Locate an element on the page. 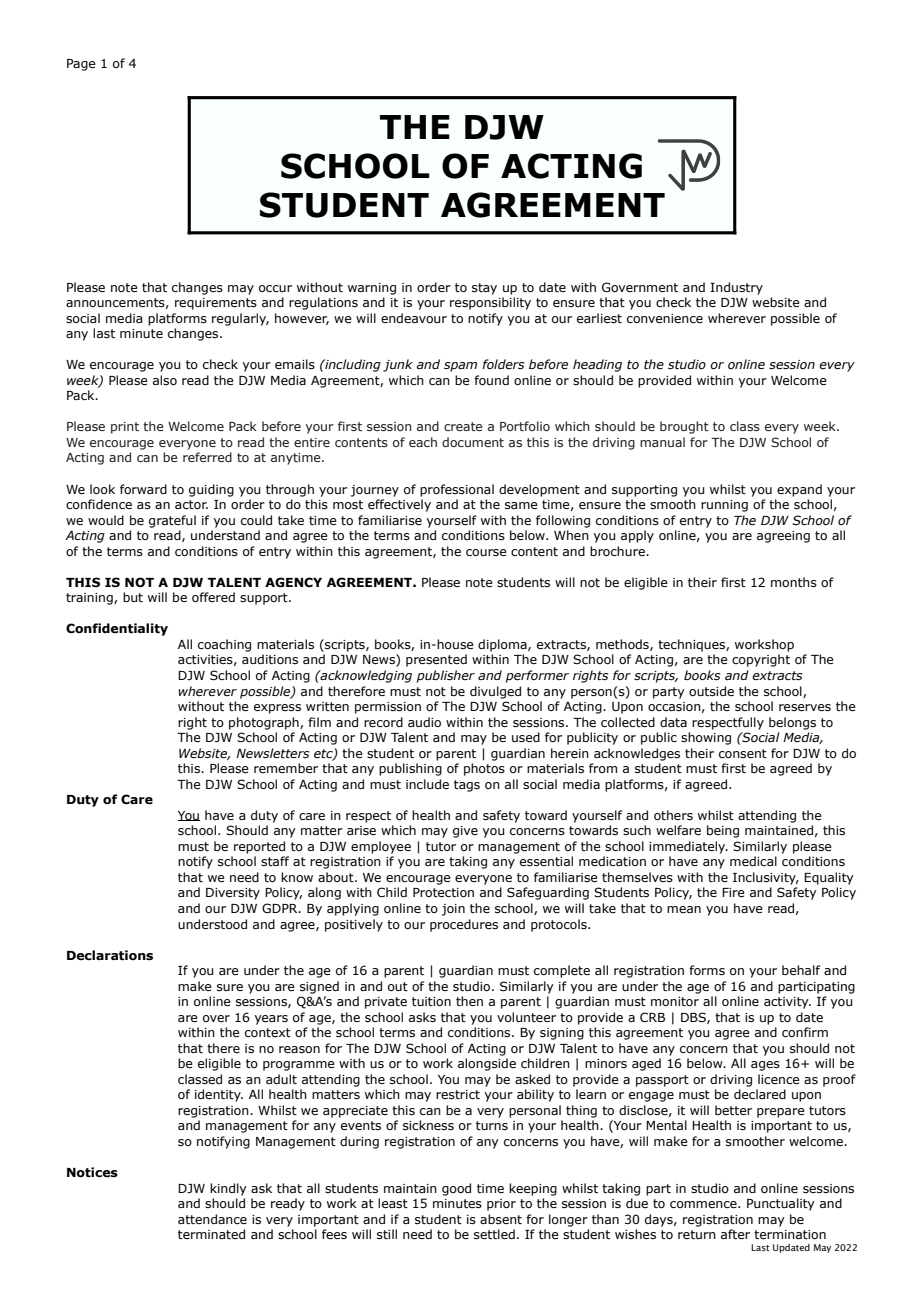 This image has width=924, height=1308. stay is located at coordinates (484, 289).
